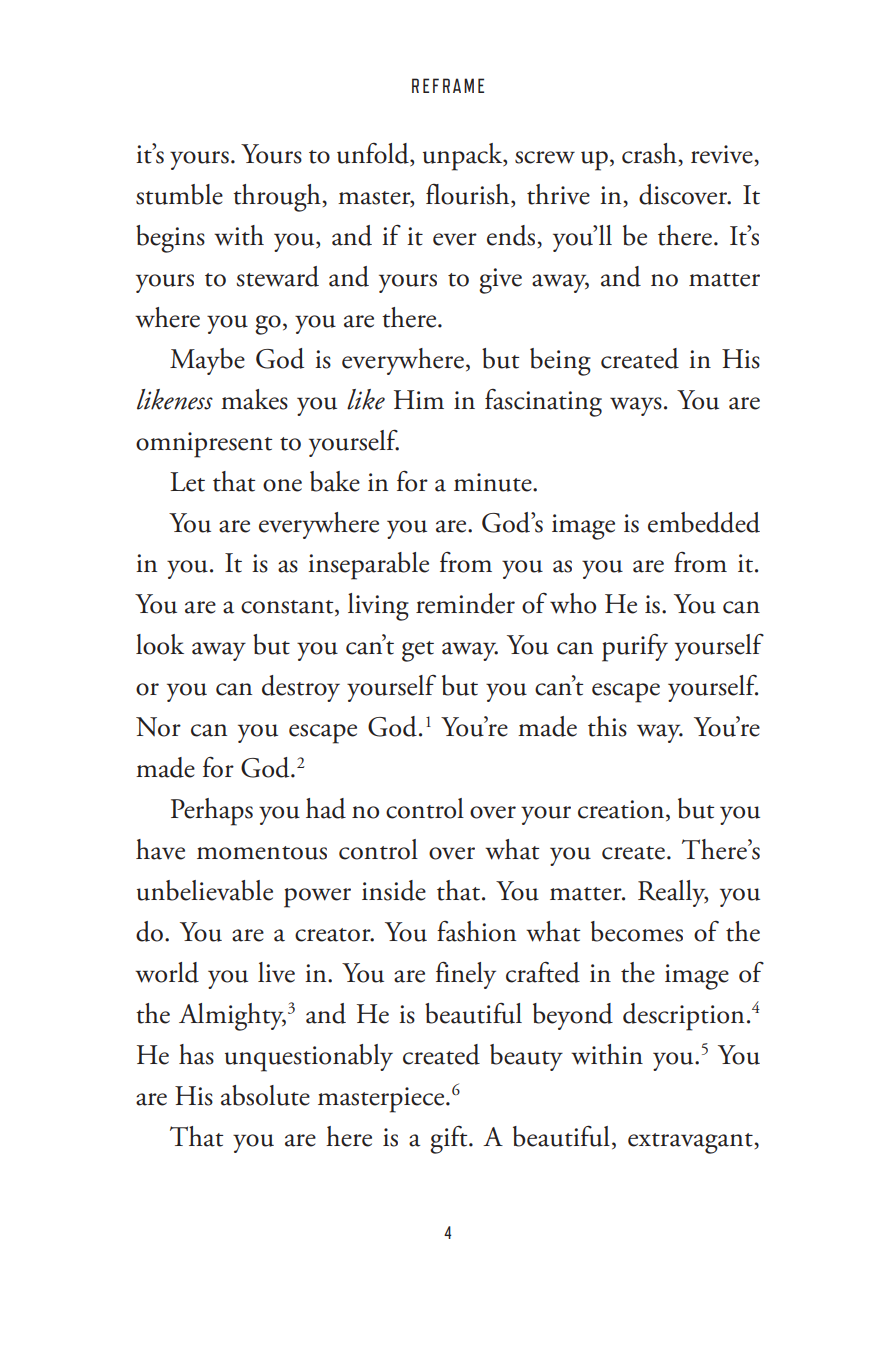  What do you see at coordinates (187, 482) in the image?
I see `Let` at bounding box center [187, 482].
